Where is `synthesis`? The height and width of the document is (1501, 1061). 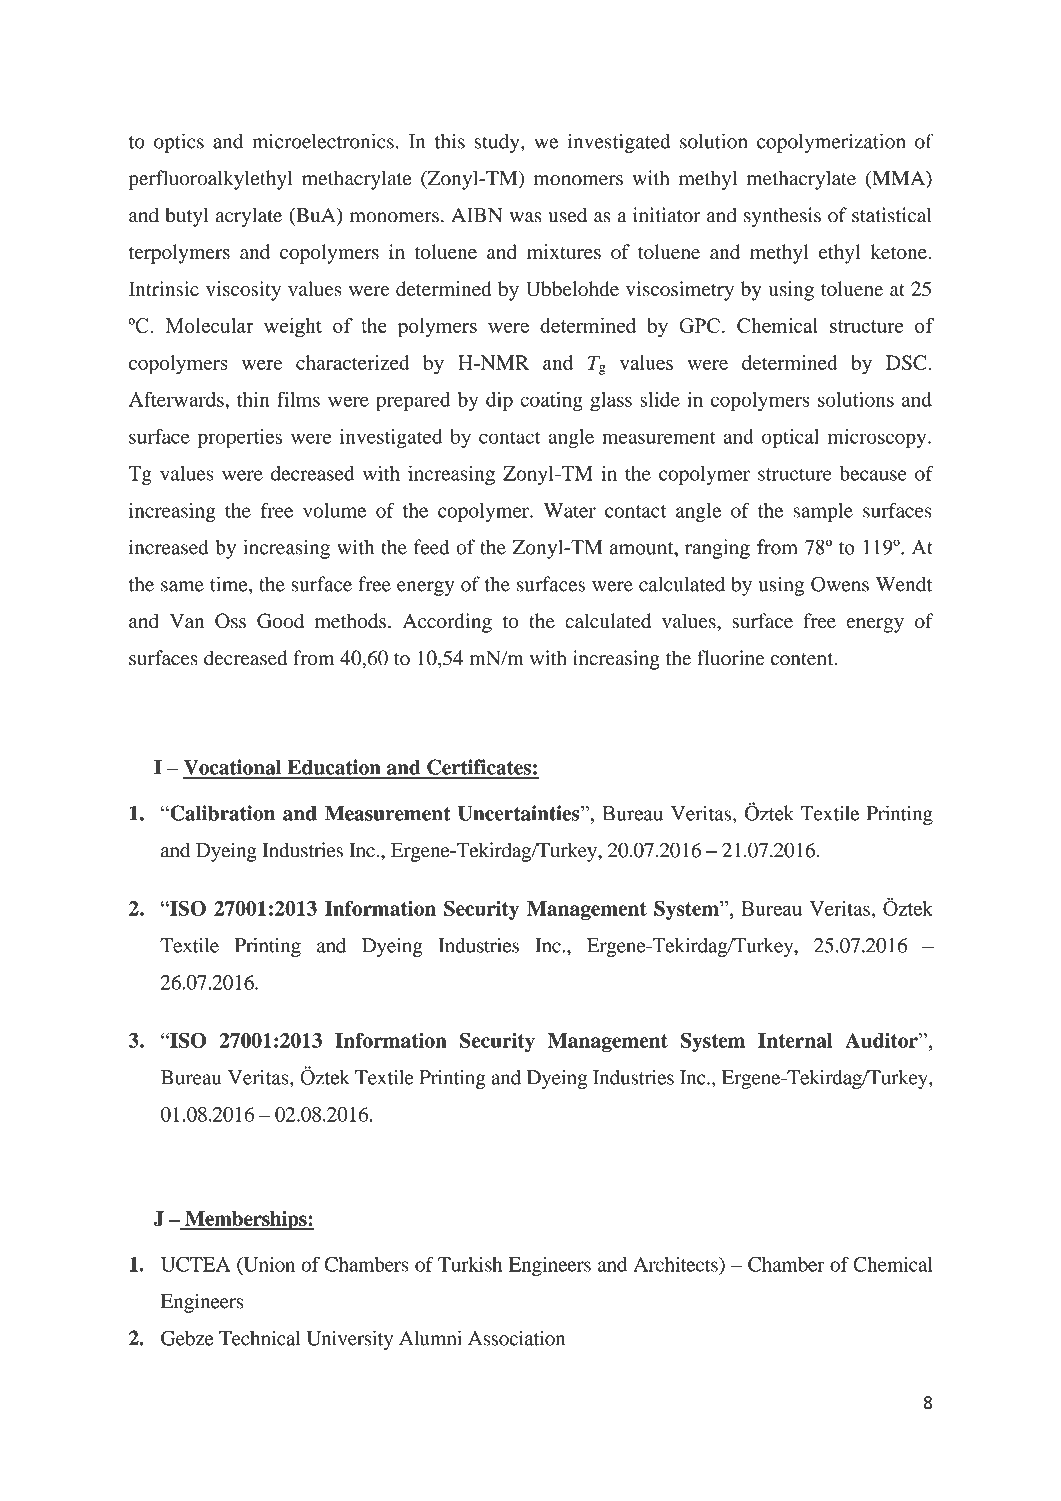
synthesis is located at coordinates (782, 217).
